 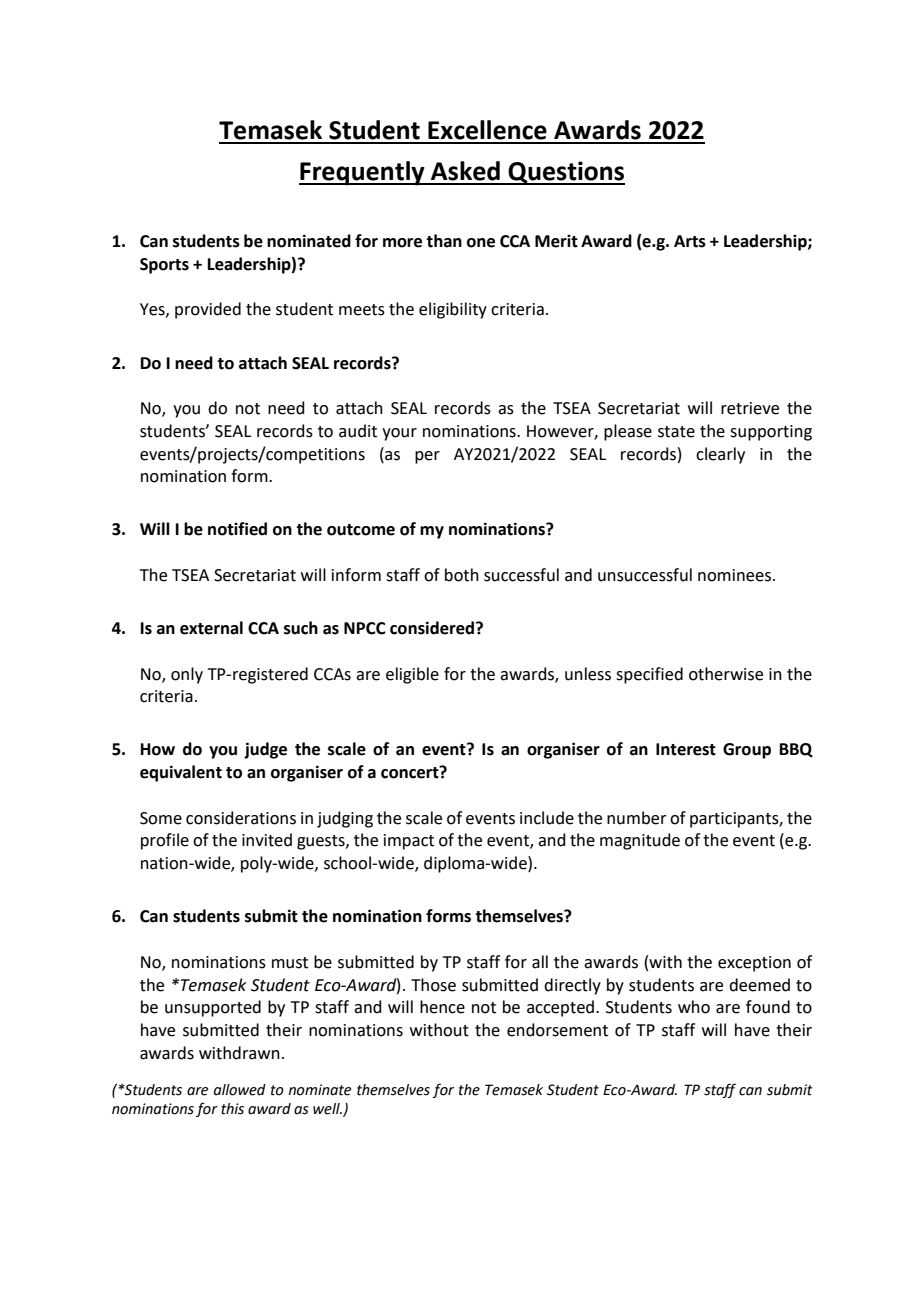 I want to click on Excellence, so click(x=487, y=130).
